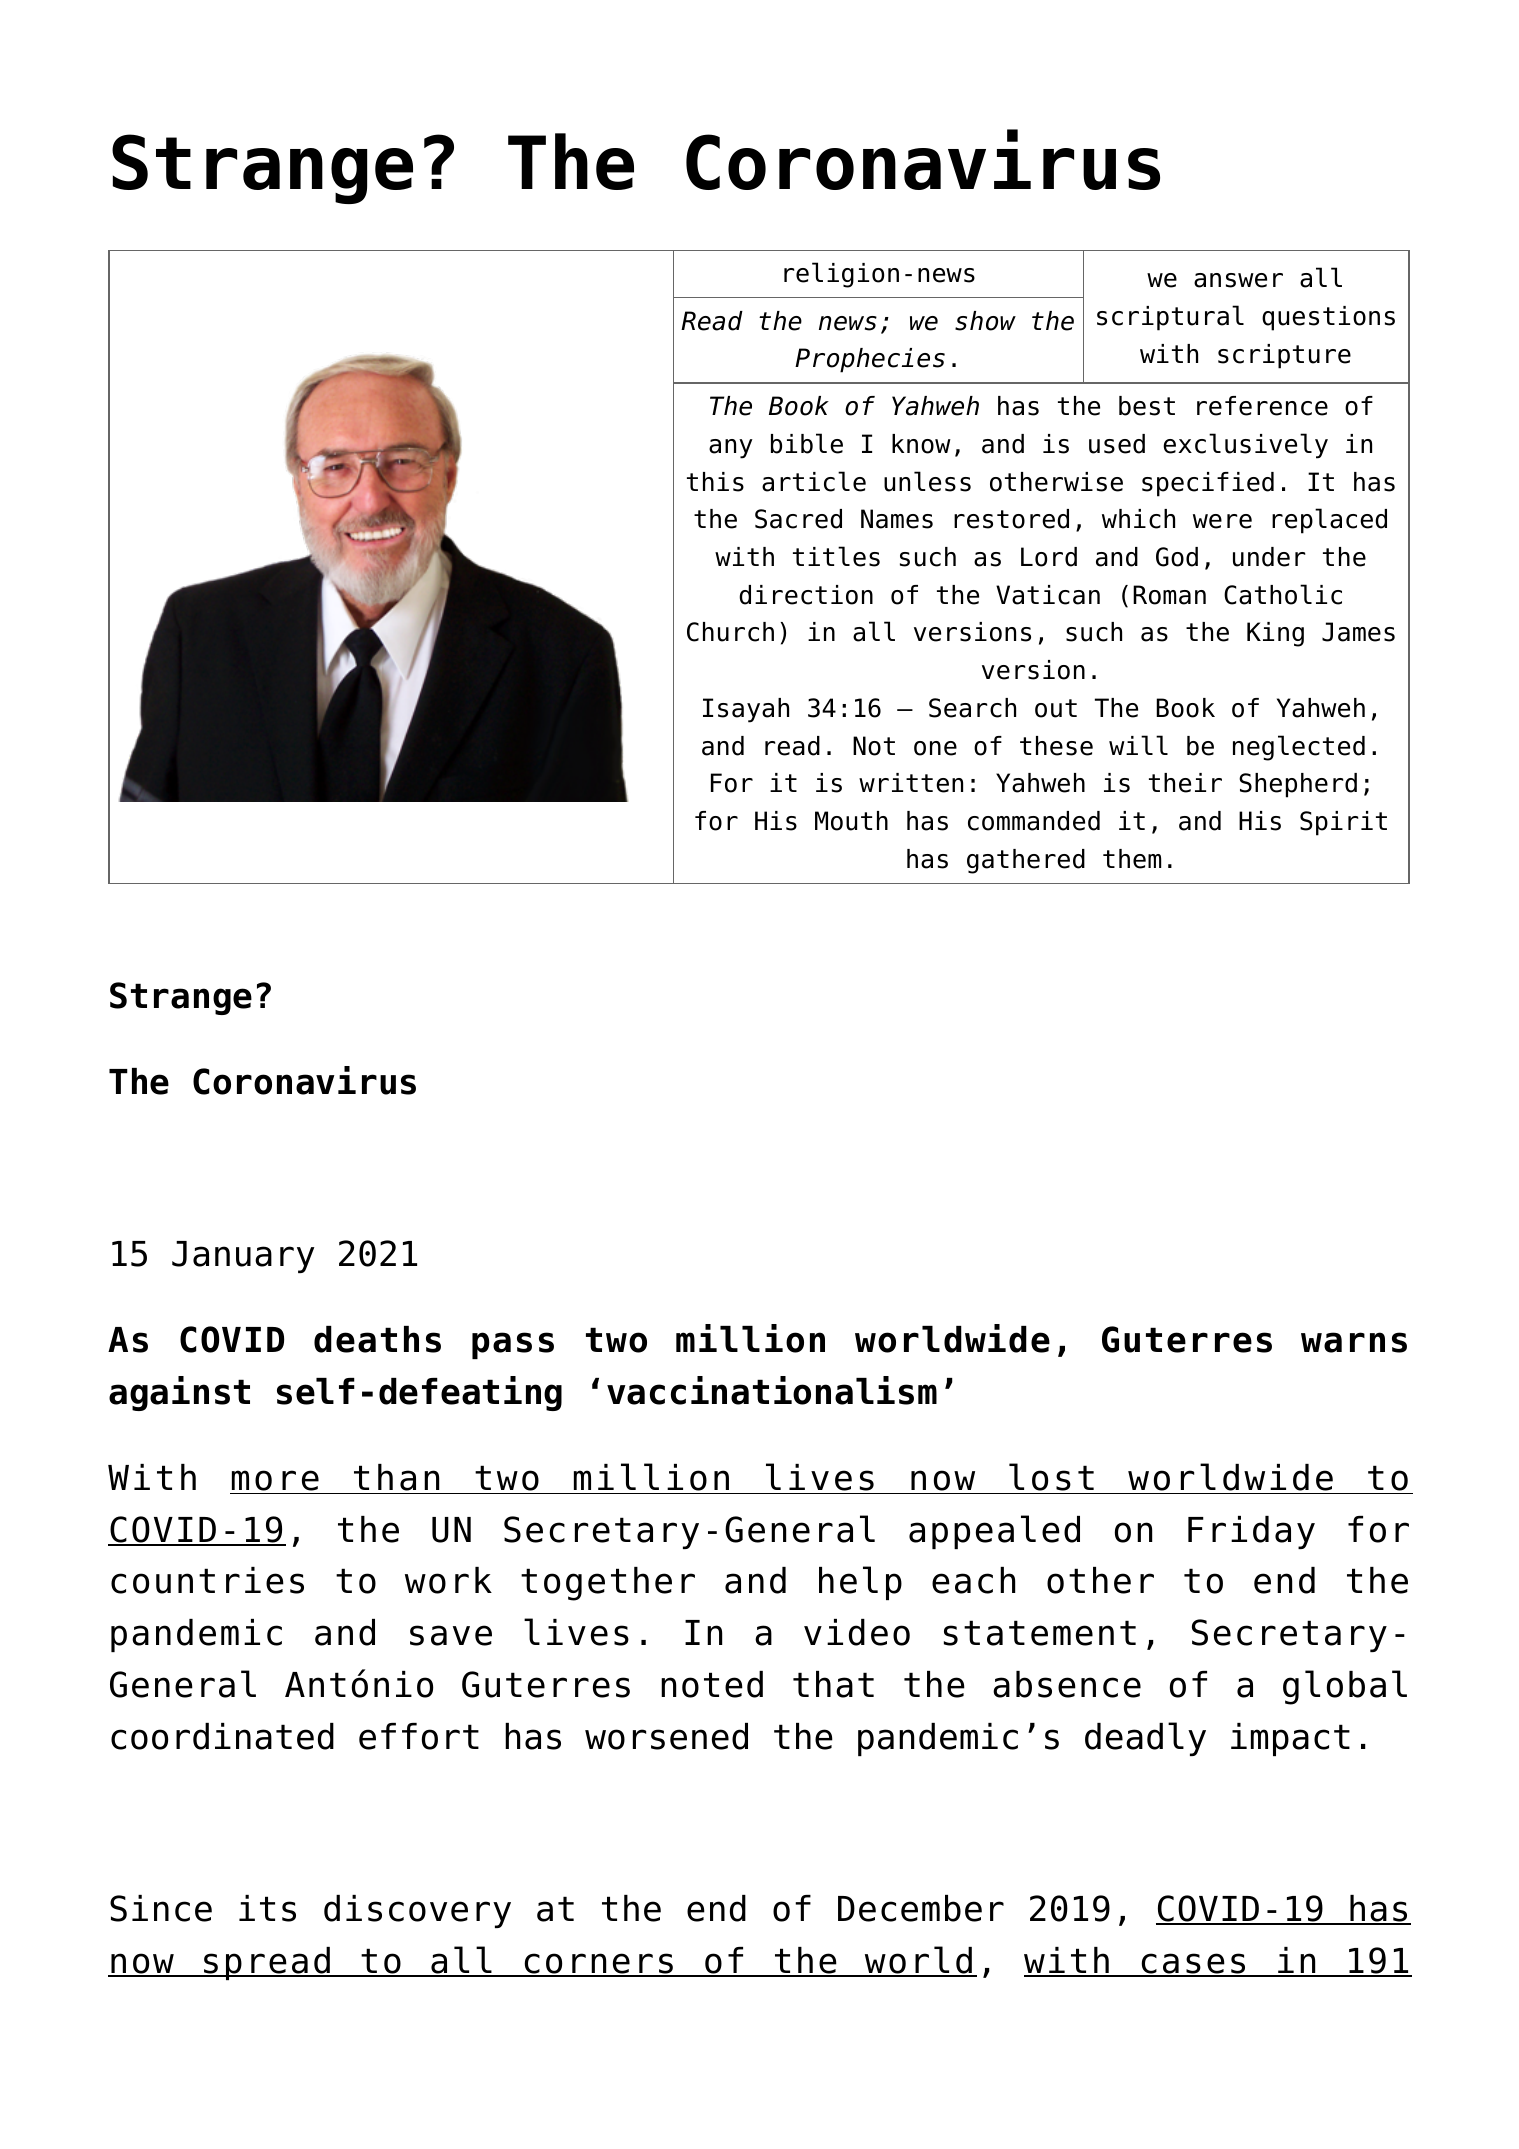 The width and height of the screenshot is (1519, 2149). Describe the element at coordinates (1354, 1342) in the screenshot. I see `warns` at that location.
